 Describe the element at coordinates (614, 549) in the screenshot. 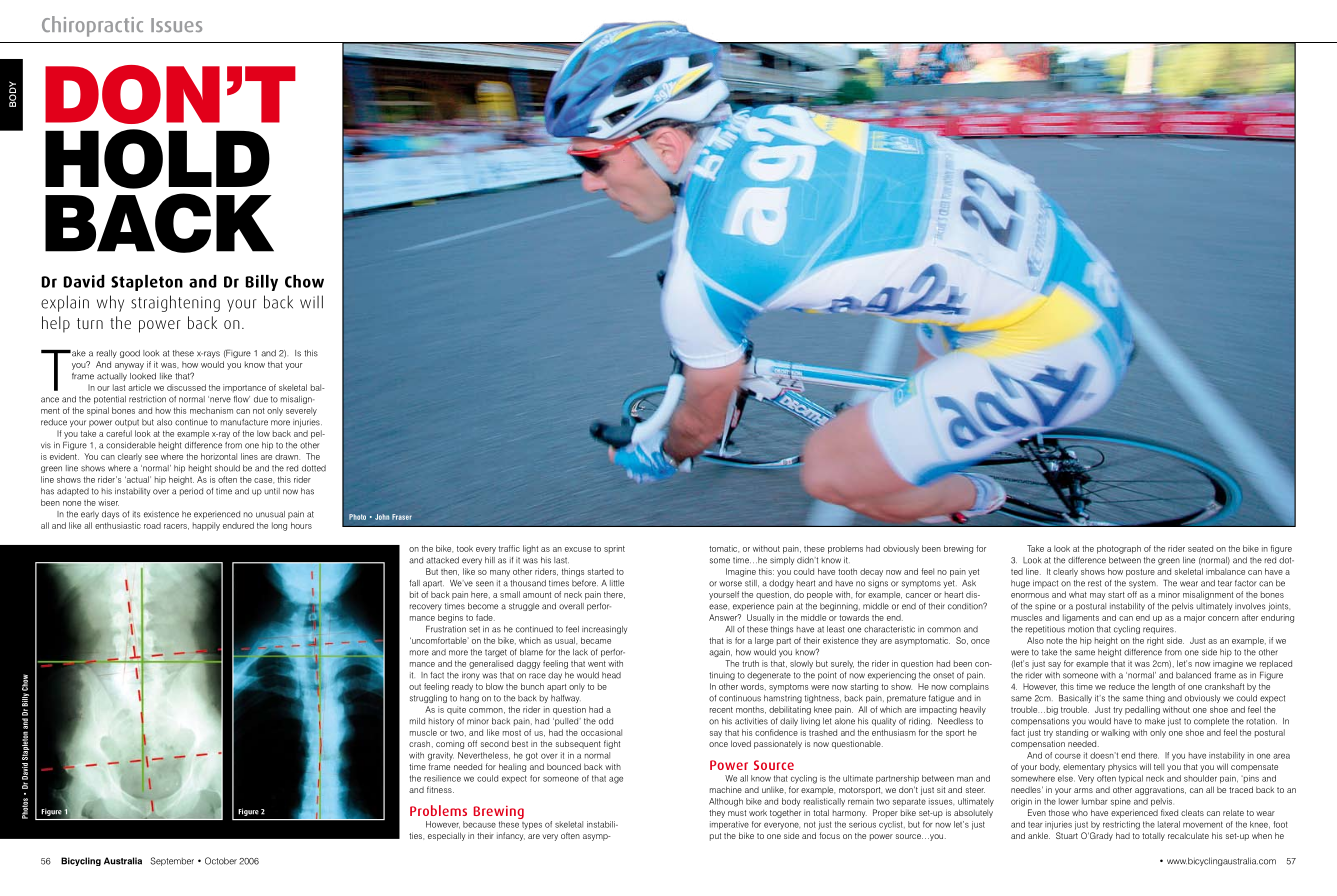

I see `sprint` at that location.
